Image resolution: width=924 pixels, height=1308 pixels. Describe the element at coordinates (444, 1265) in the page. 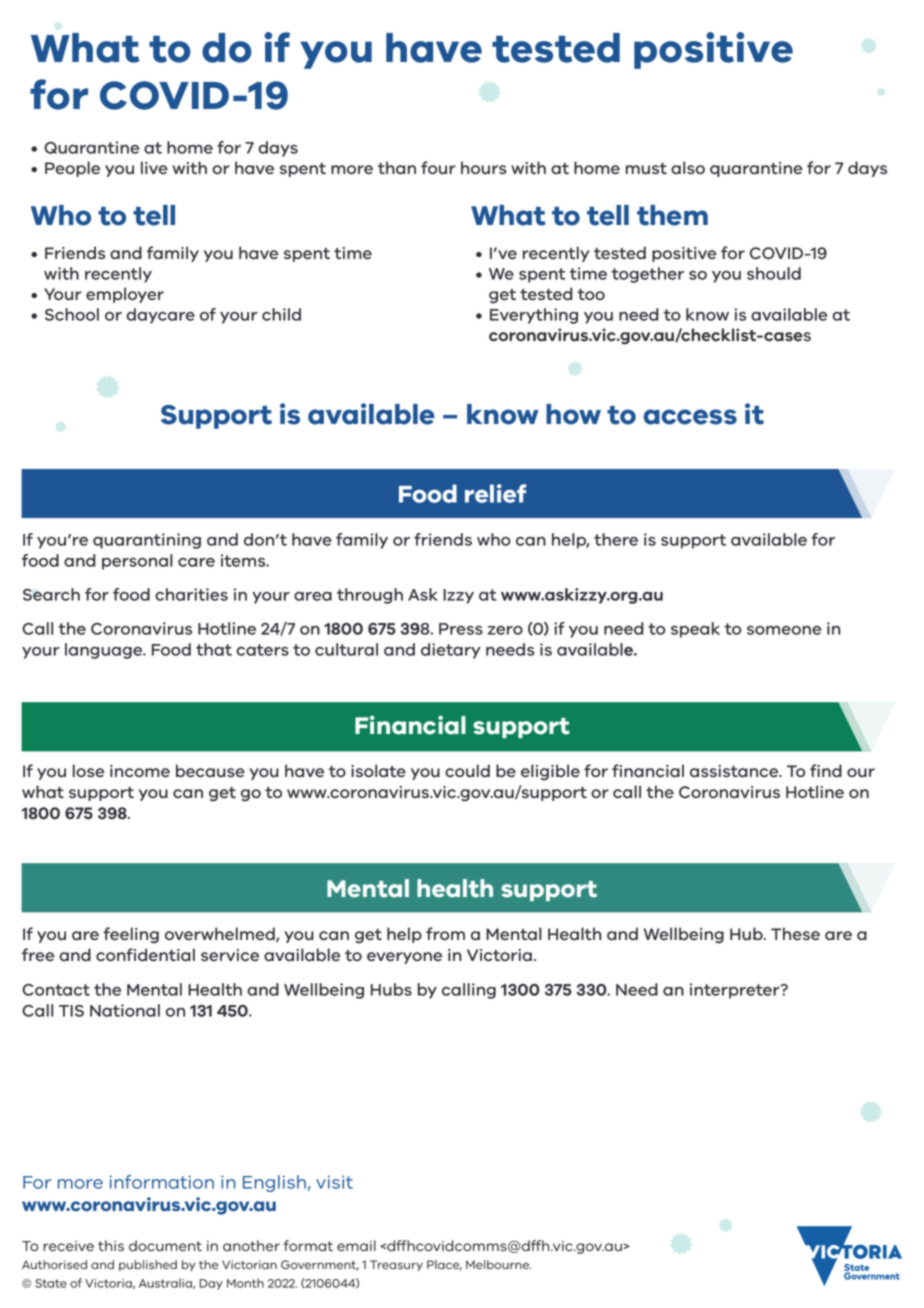

I see `Place` at that location.
